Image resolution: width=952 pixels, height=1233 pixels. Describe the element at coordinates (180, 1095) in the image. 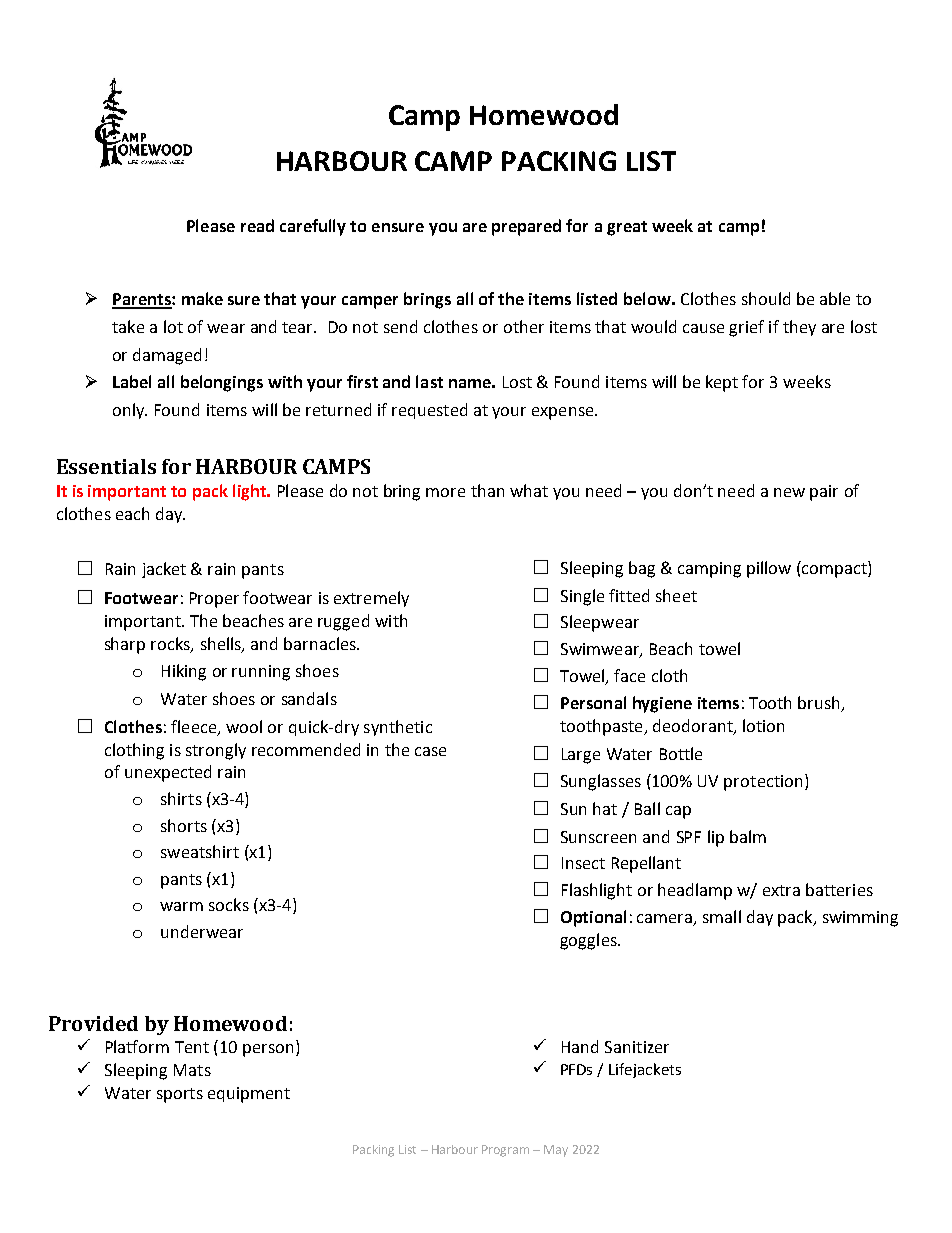

I see `sports` at that location.
